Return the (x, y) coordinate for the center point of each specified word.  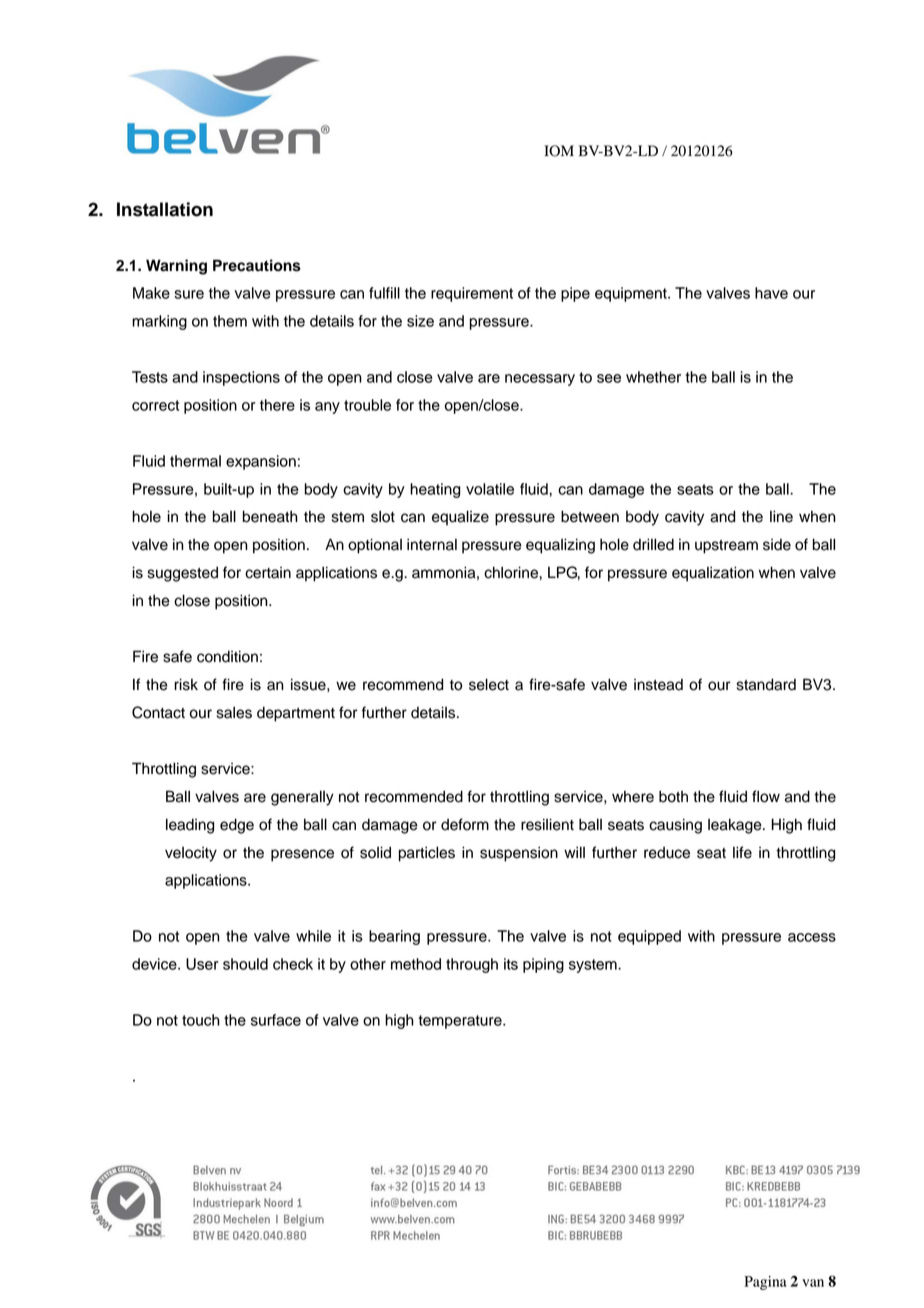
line (781, 516)
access (812, 937)
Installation (165, 209)
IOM (559, 151)
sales (234, 712)
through (472, 965)
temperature (461, 1022)
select (489, 684)
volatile (490, 489)
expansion (261, 462)
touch (201, 1020)
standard (766, 684)
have (771, 293)
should (245, 964)
